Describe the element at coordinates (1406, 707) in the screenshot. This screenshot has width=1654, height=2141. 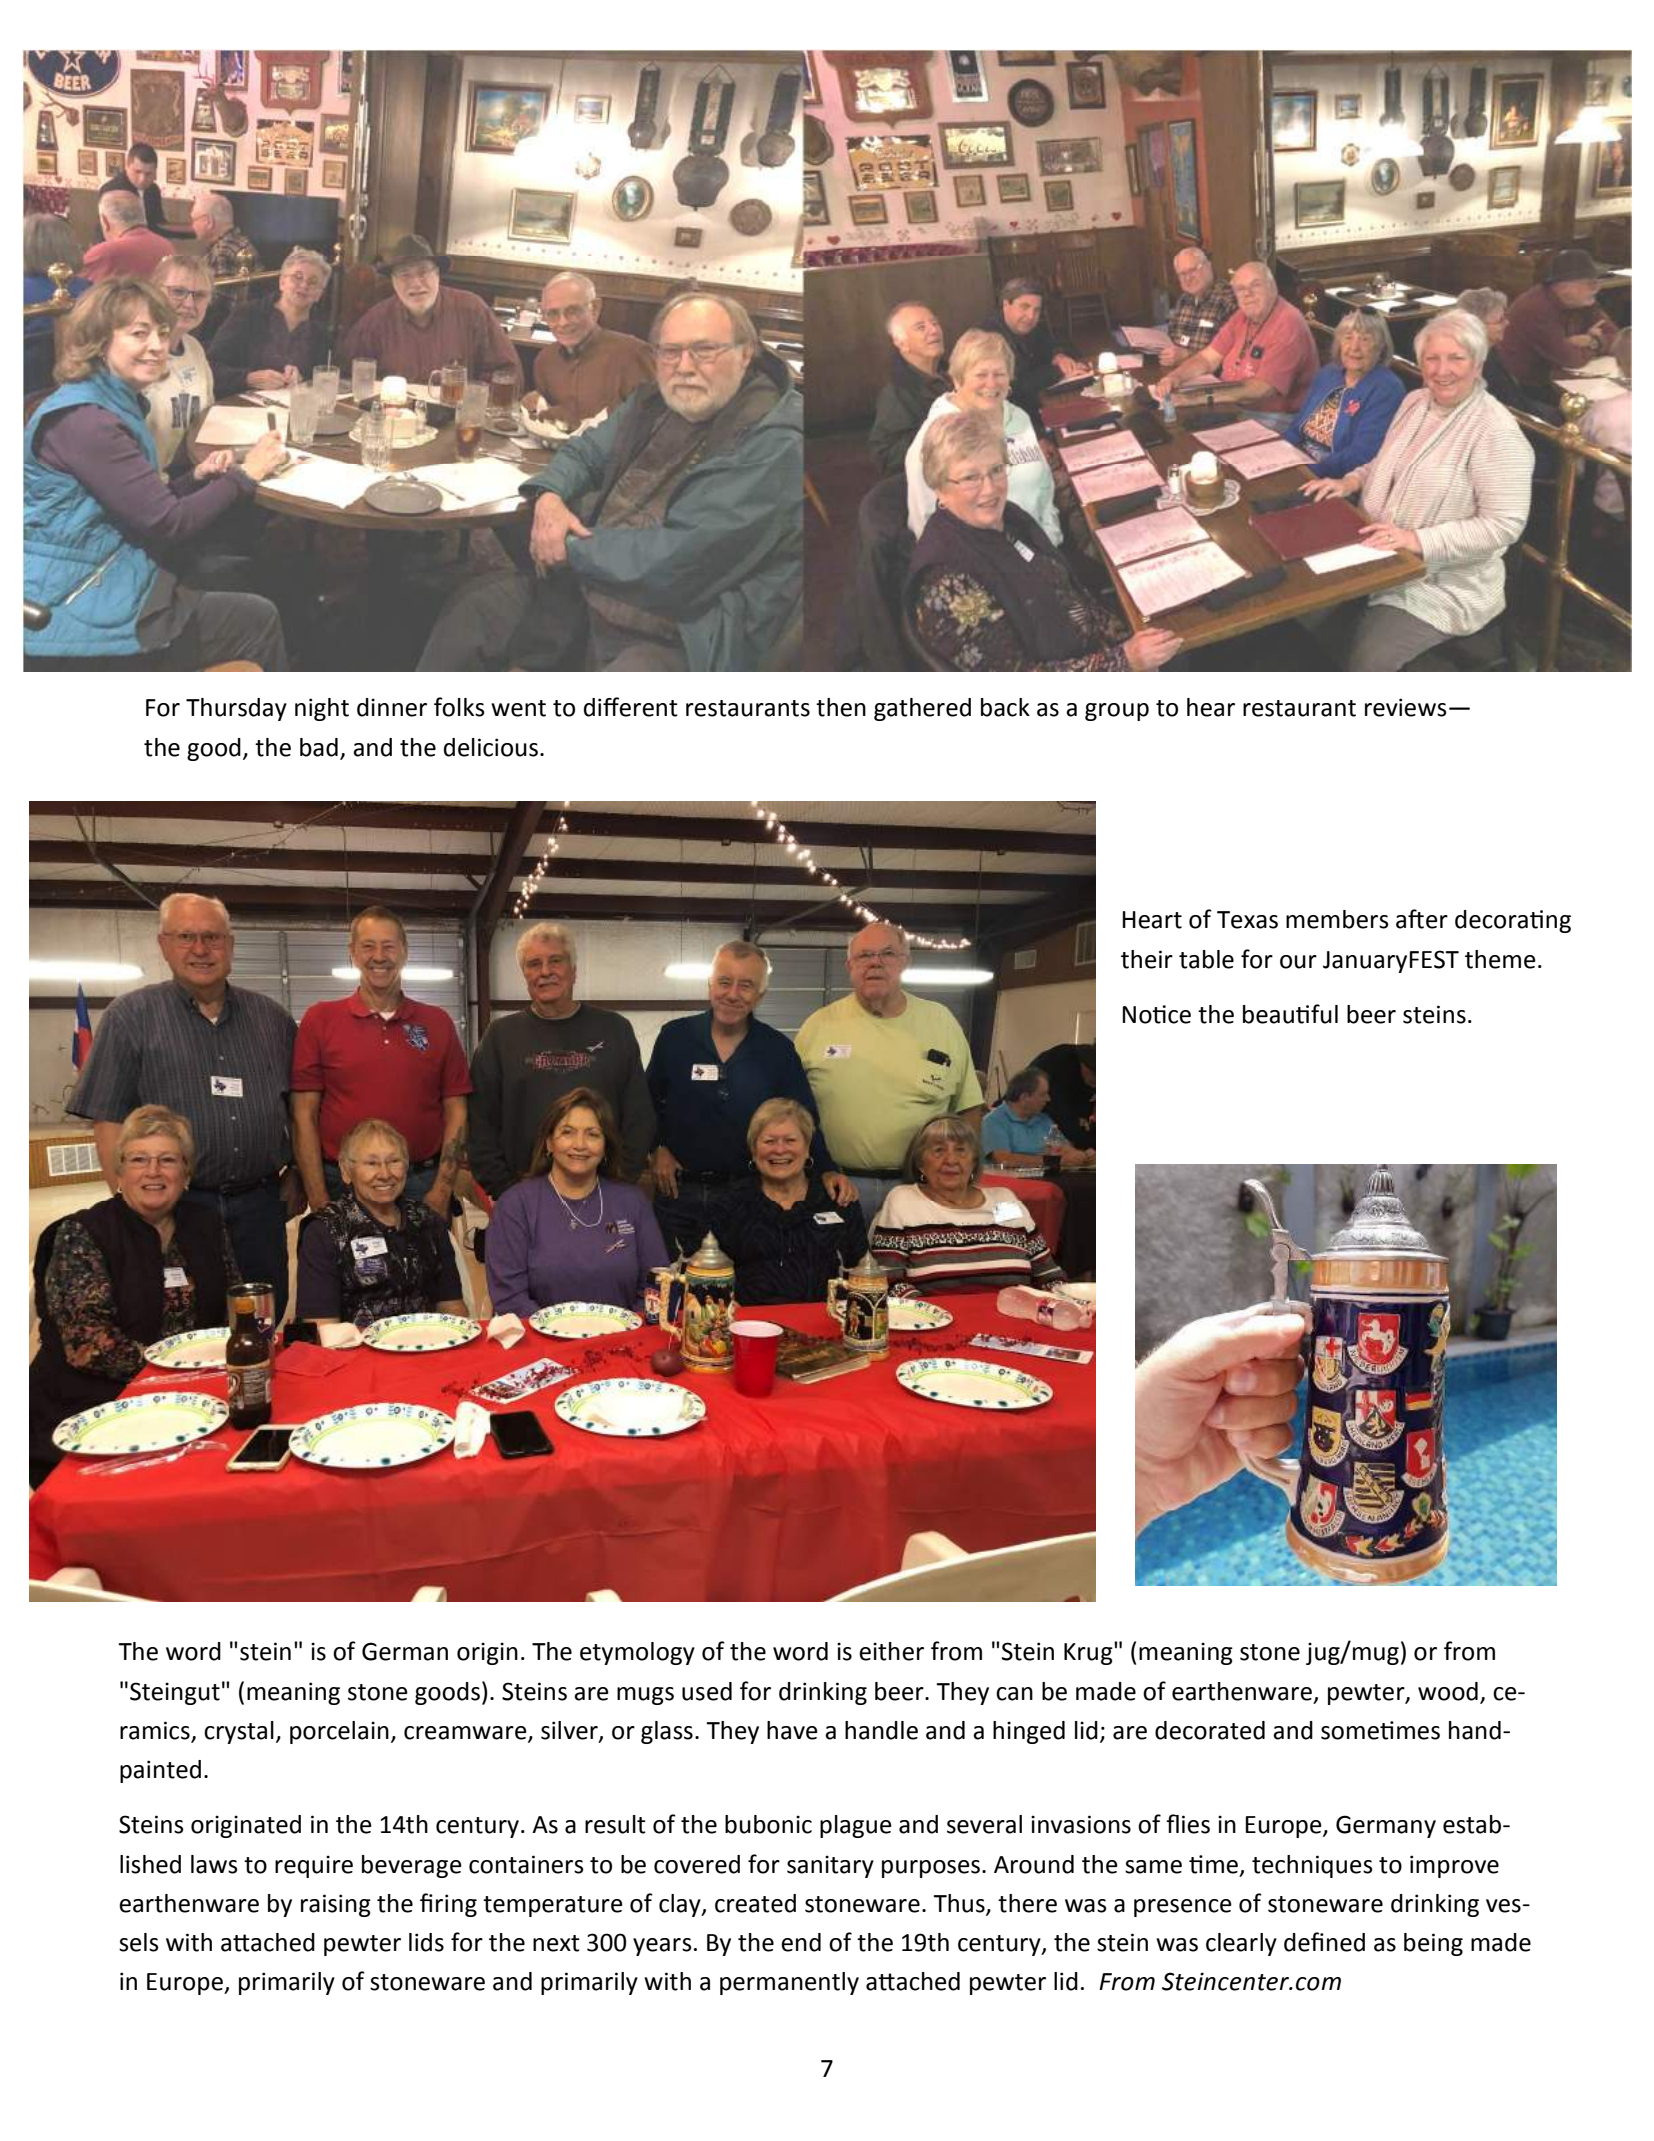
I see `reviews` at that location.
